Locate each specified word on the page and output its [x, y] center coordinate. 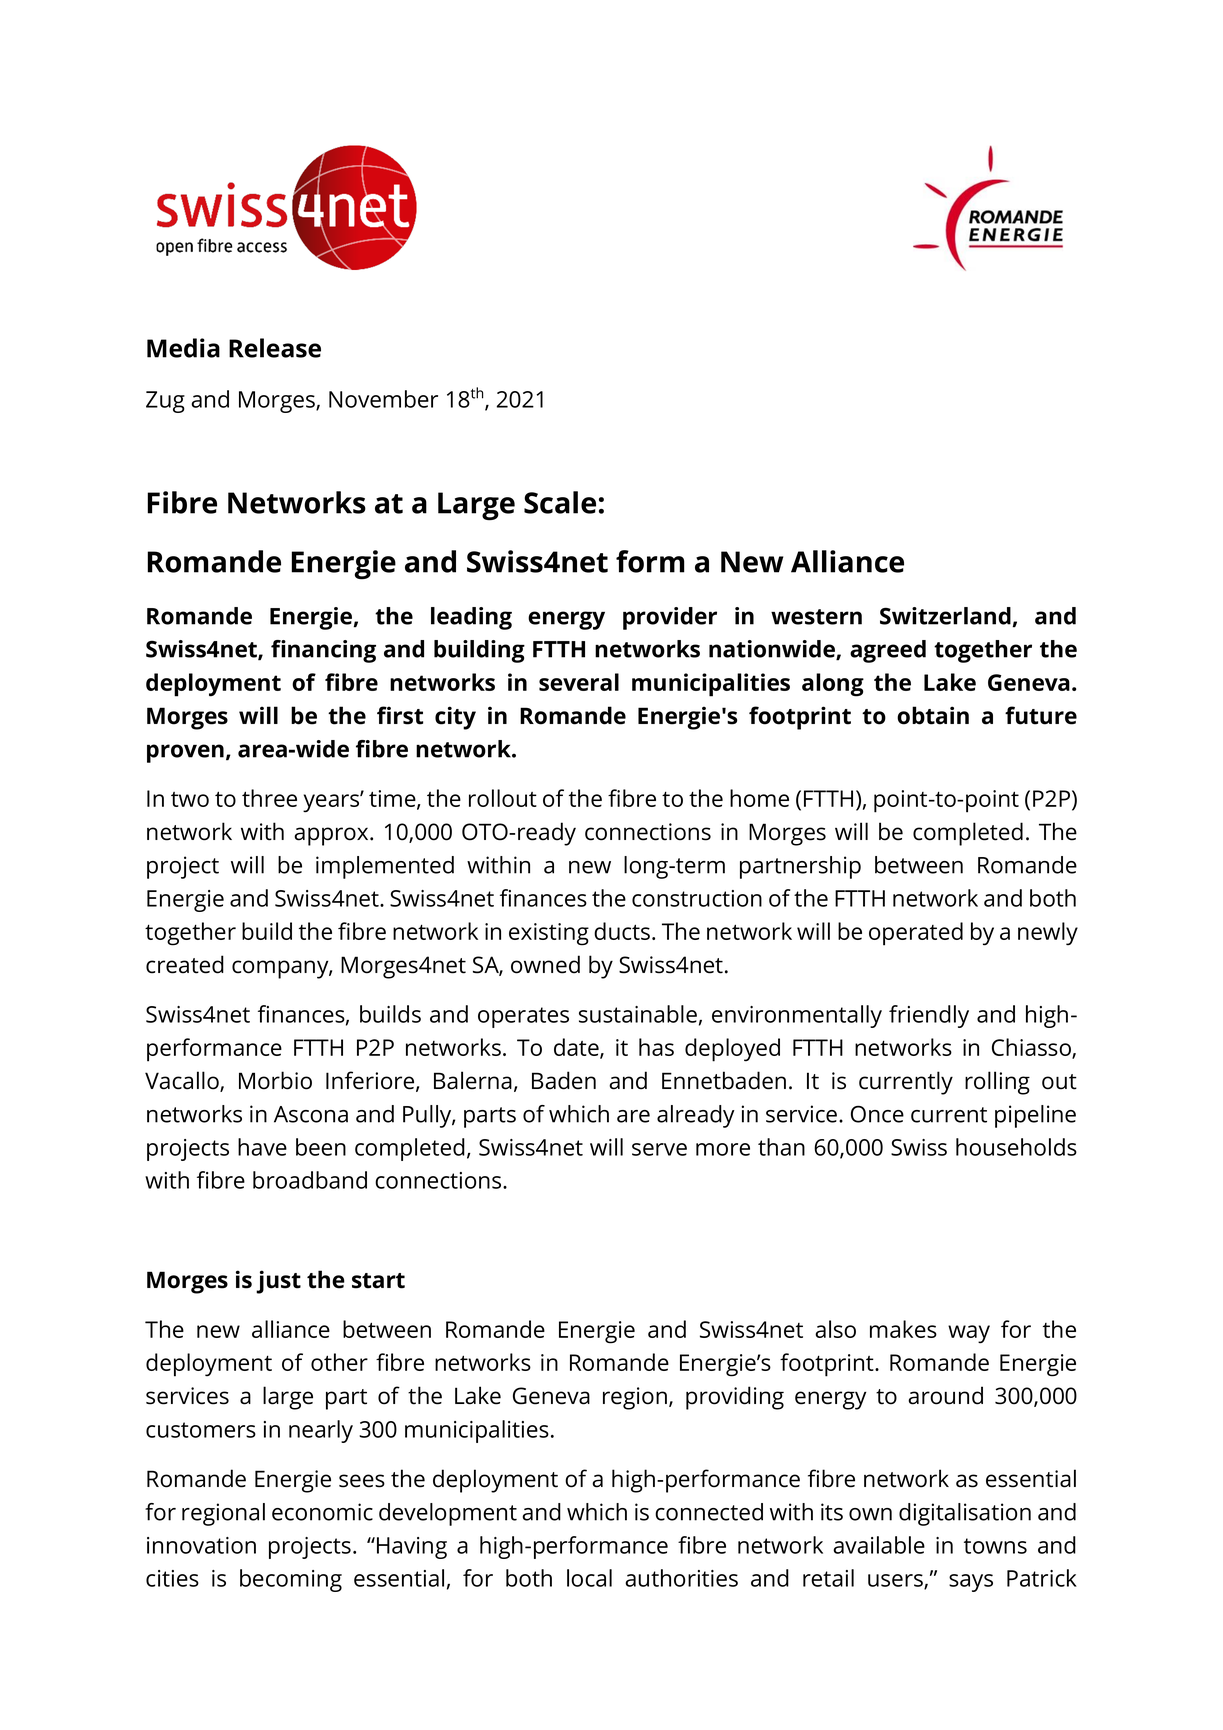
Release [275, 348]
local [589, 1578]
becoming [291, 1580]
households [1016, 1147]
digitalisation [965, 1514]
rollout [503, 798]
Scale [560, 502]
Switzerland [945, 616]
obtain [933, 715]
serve [659, 1149]
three [269, 798]
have [262, 1147]
